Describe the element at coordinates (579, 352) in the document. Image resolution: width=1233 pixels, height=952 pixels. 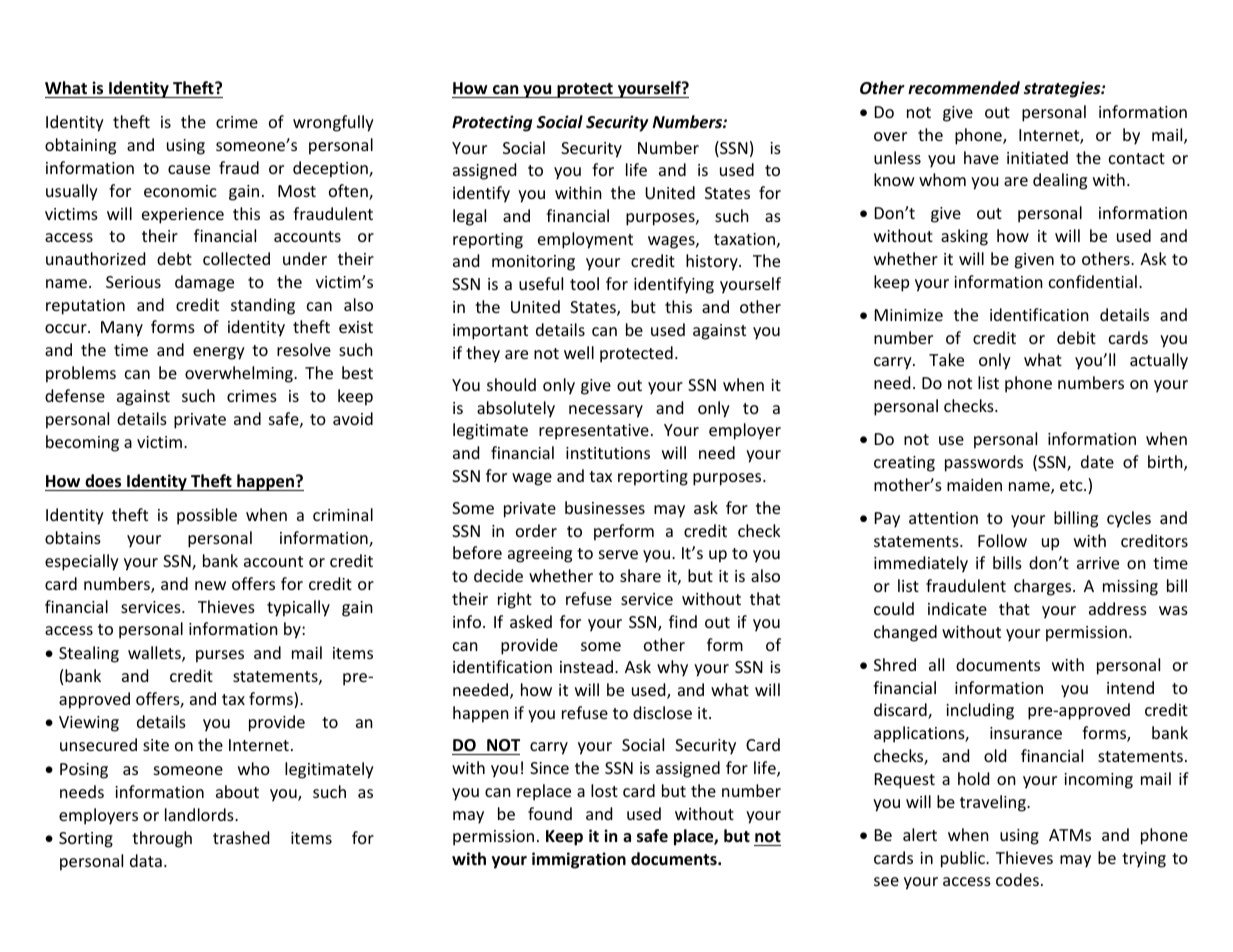
I see `well` at that location.
